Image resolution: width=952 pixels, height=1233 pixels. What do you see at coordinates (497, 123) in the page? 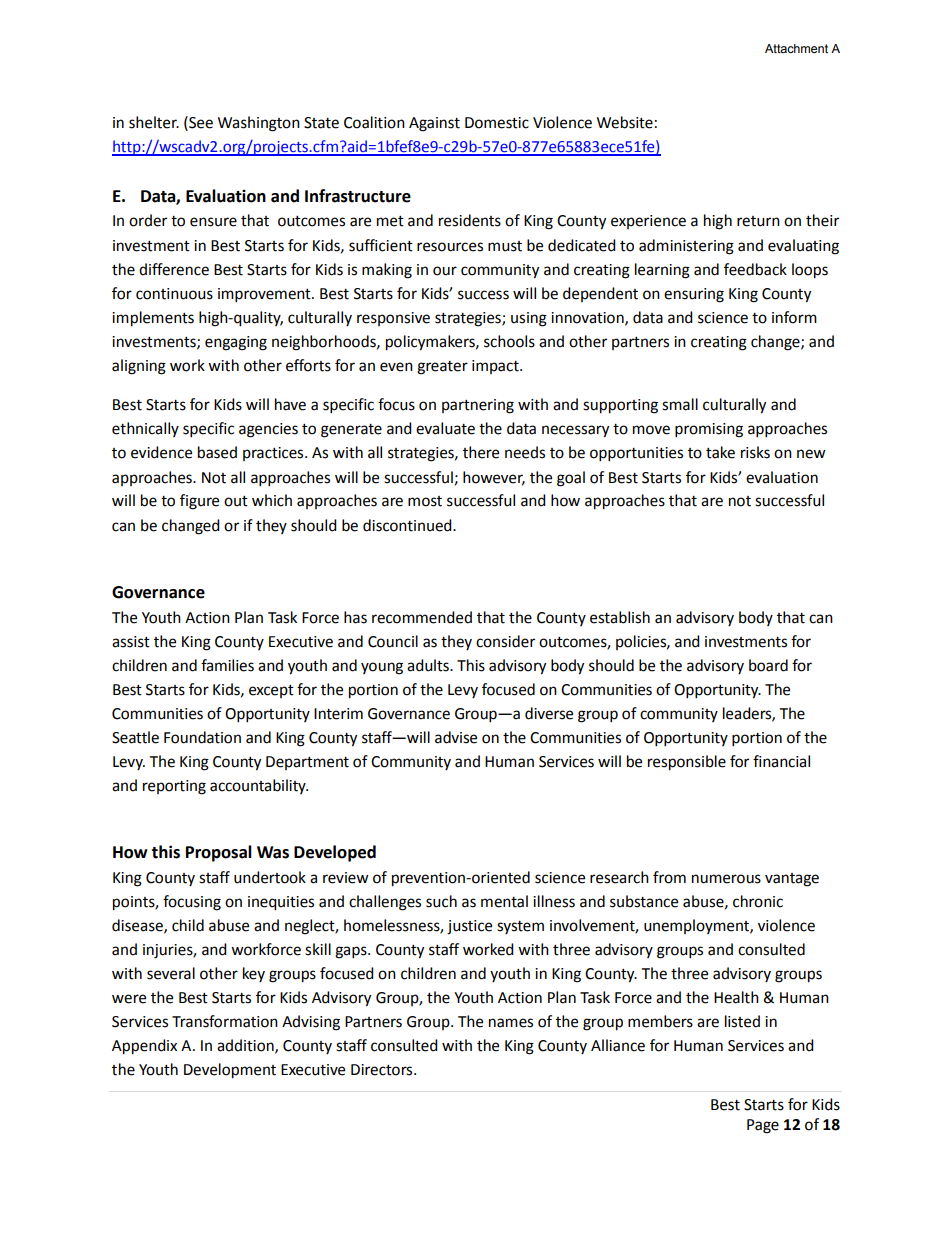
I see `Domestic` at bounding box center [497, 123].
